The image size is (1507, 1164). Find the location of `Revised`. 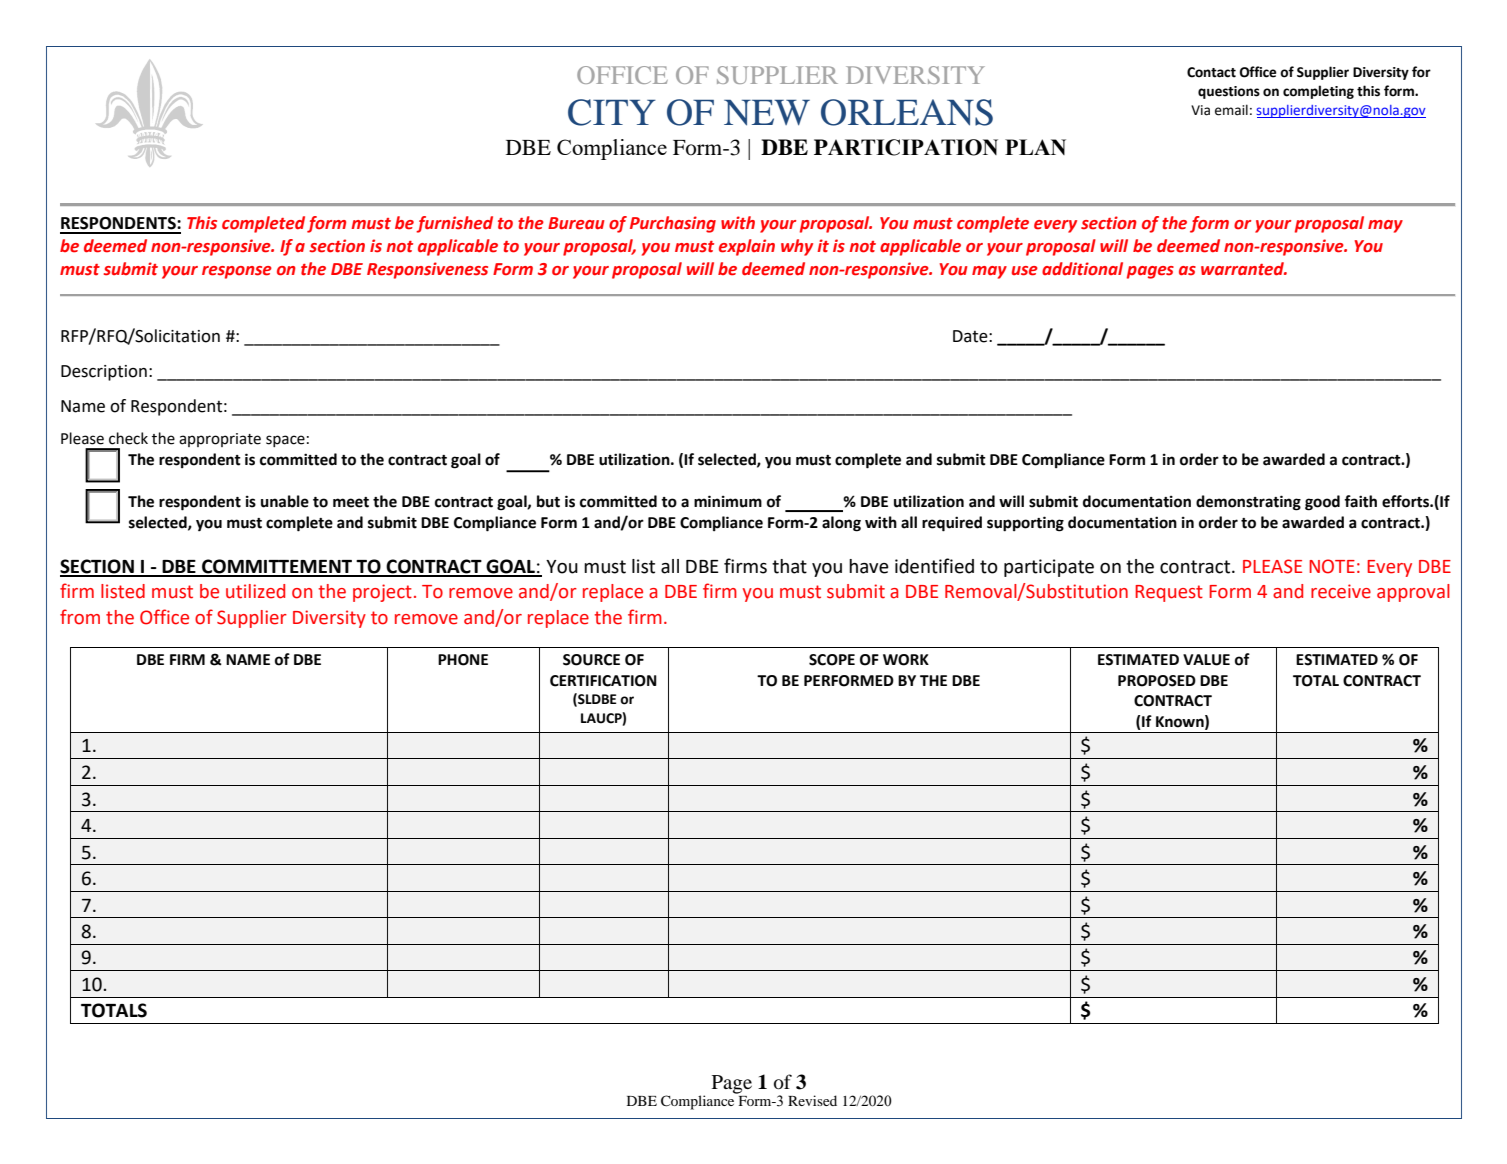

Revised is located at coordinates (812, 1100).
